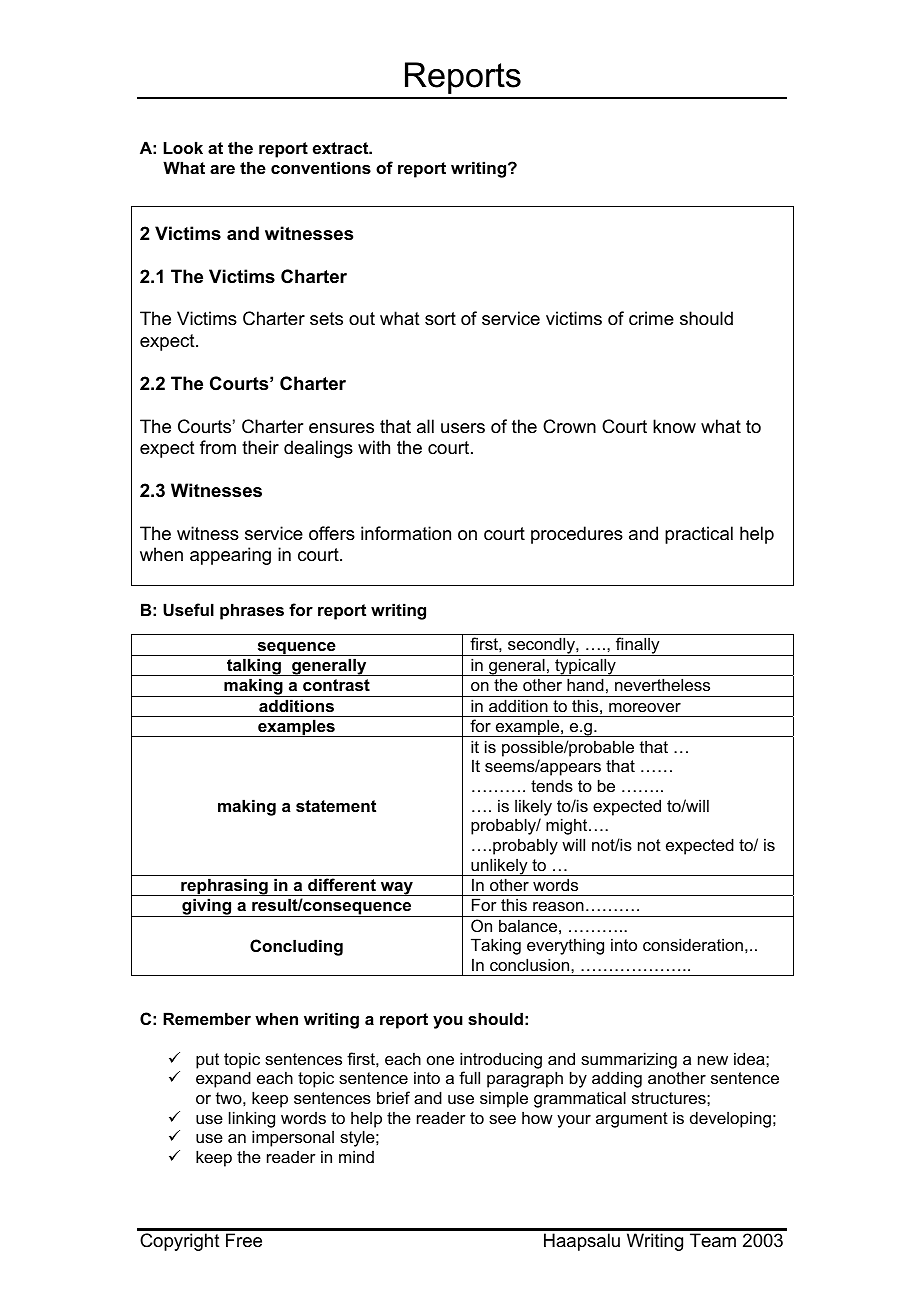 This image has height=1308, width=924. What do you see at coordinates (260, 447) in the image?
I see `their` at bounding box center [260, 447].
